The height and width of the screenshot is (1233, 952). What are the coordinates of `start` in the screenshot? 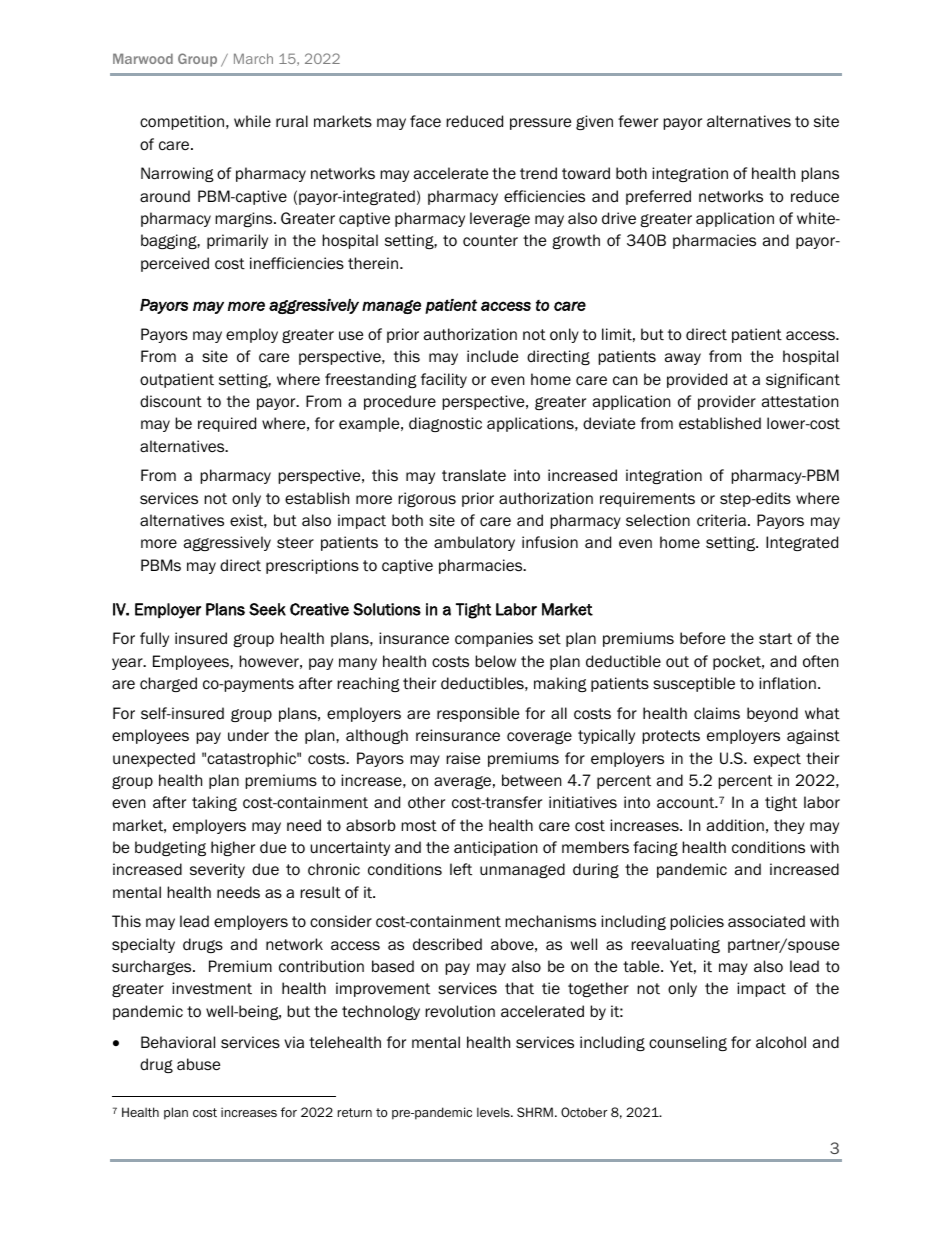 It's located at (775, 638).
